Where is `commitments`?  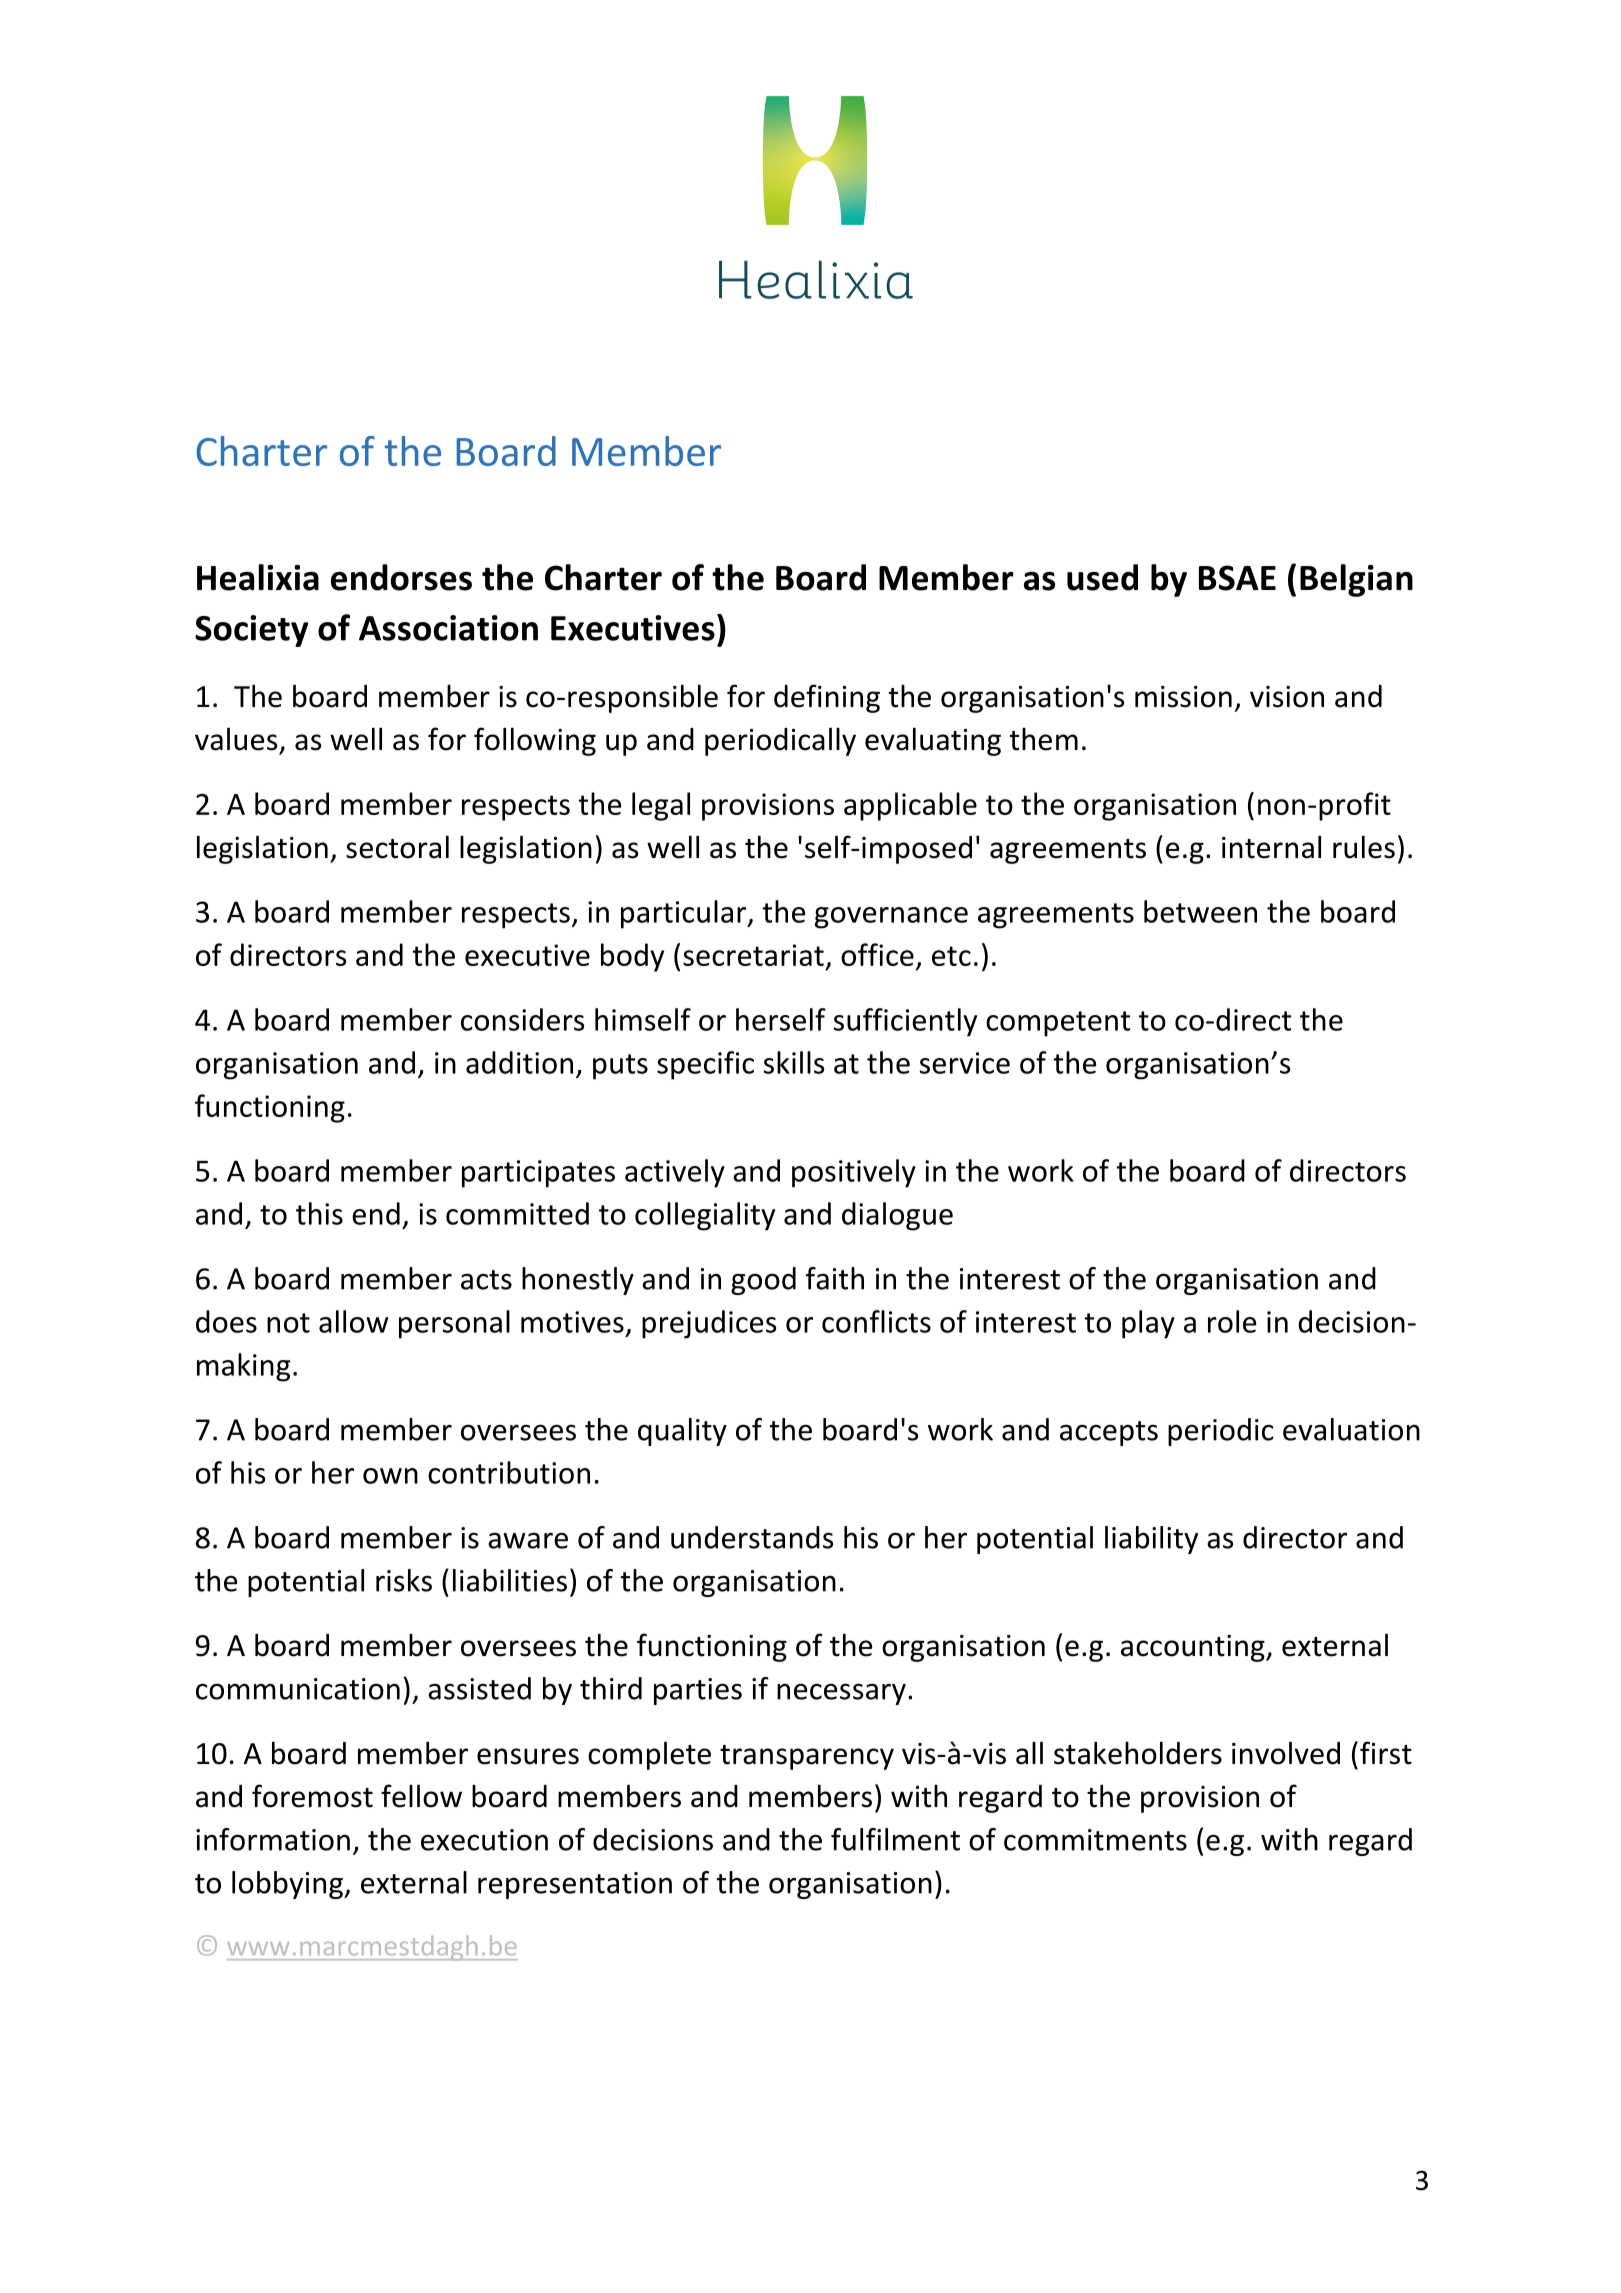
commitments is located at coordinates (1095, 1840).
